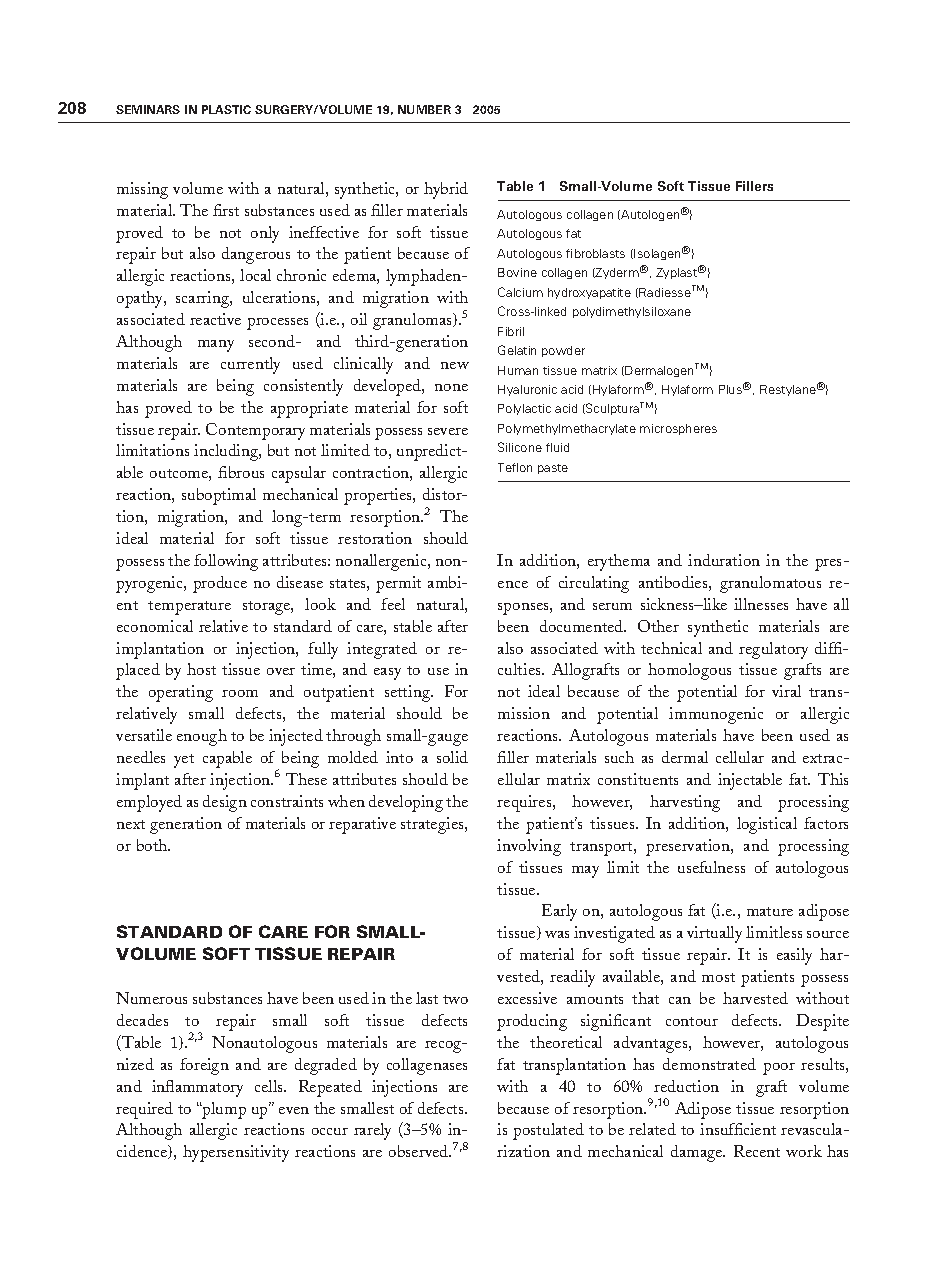  Describe the element at coordinates (197, 1088) in the page. I see `inflammatory` at that location.
